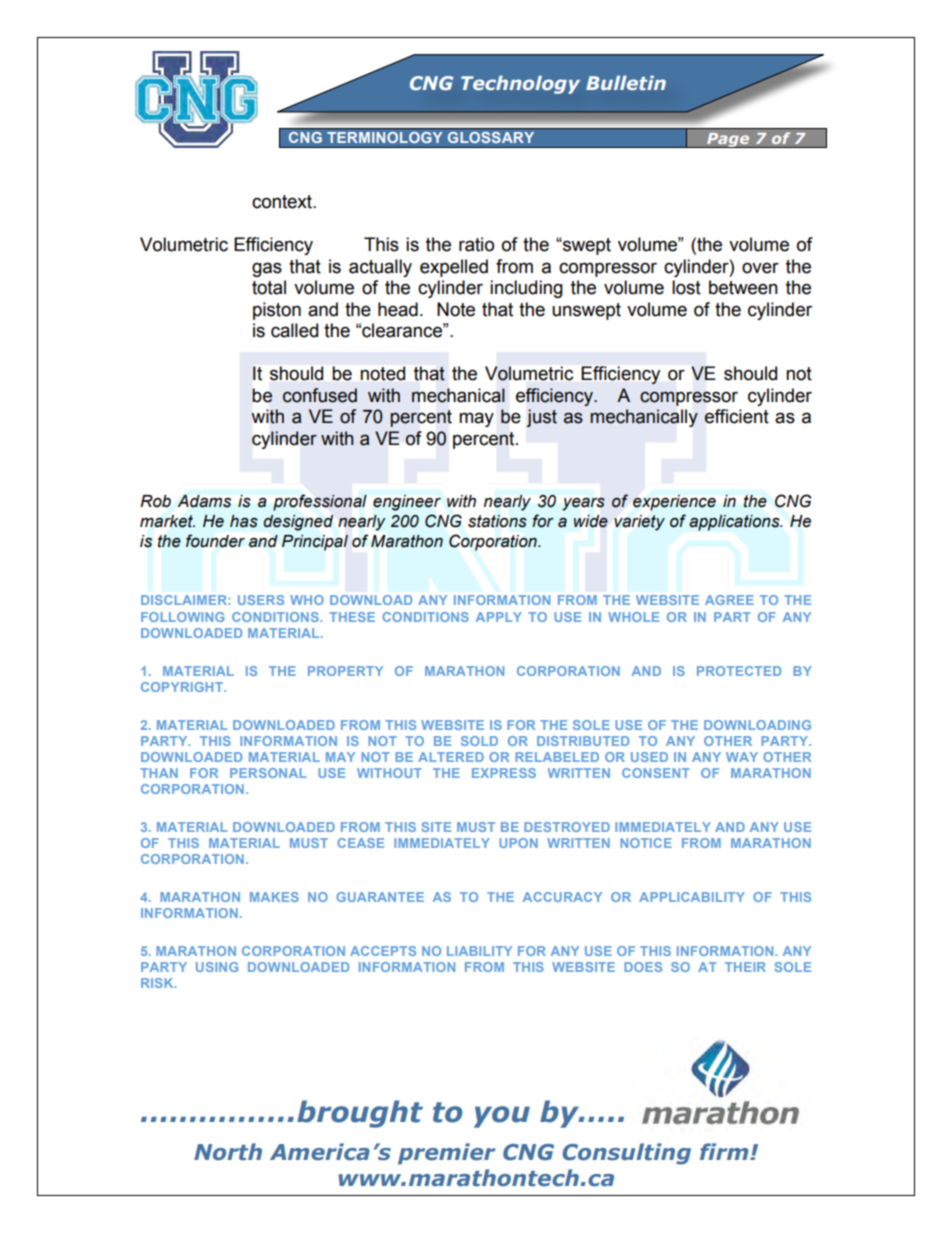 This screenshot has width=952, height=1233. I want to click on Bulletin, so click(626, 82).
